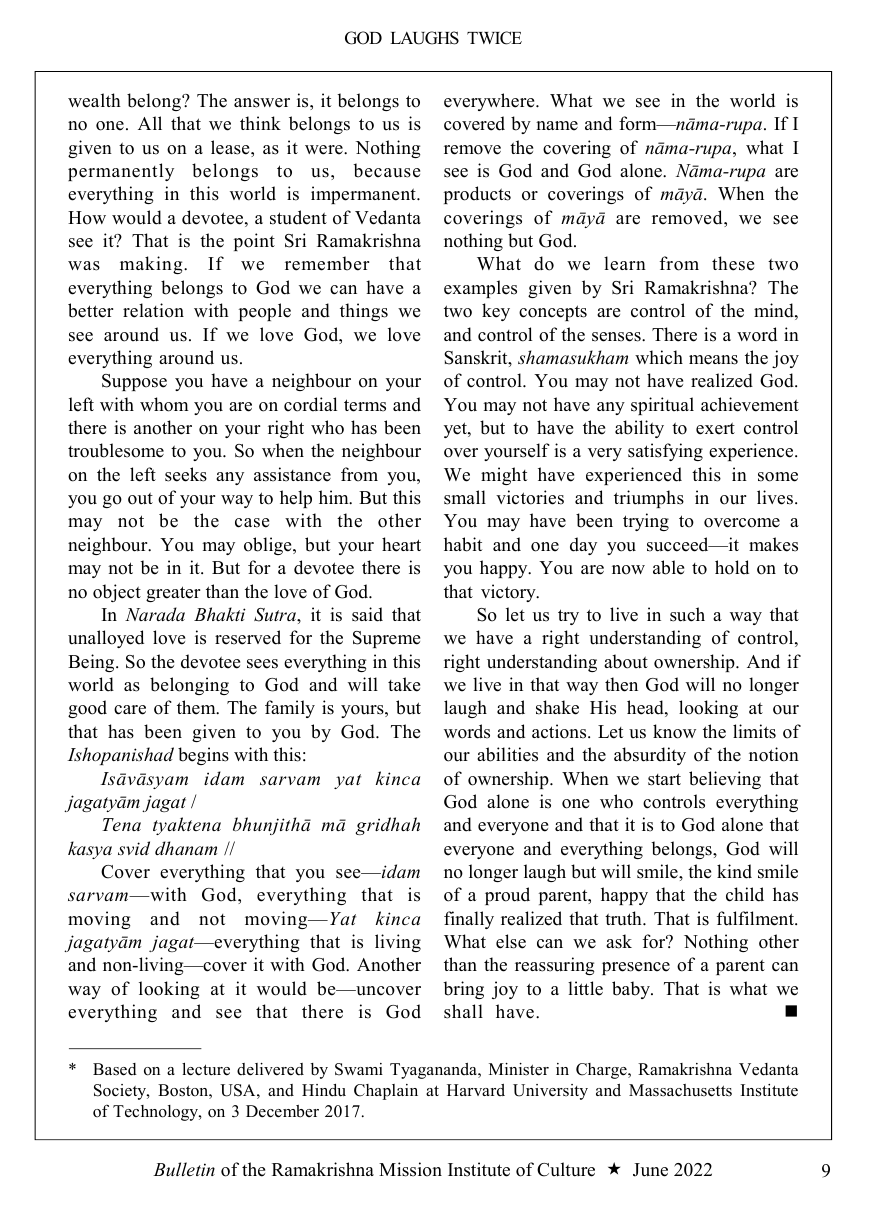  I want to click on things, so click(364, 312).
